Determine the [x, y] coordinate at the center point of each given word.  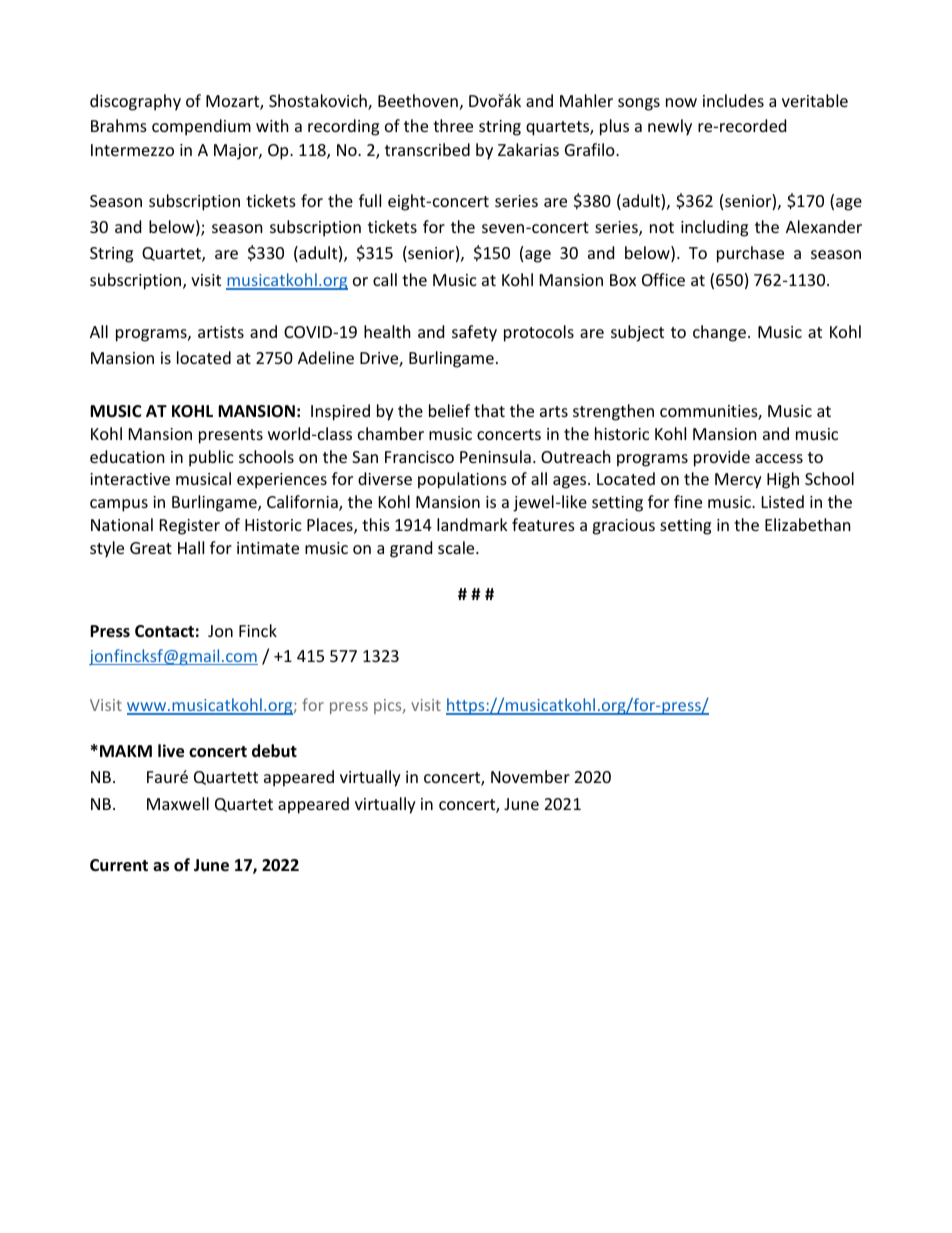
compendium [201, 127]
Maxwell [178, 803]
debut [274, 751]
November [530, 776]
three [453, 125]
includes [733, 100]
